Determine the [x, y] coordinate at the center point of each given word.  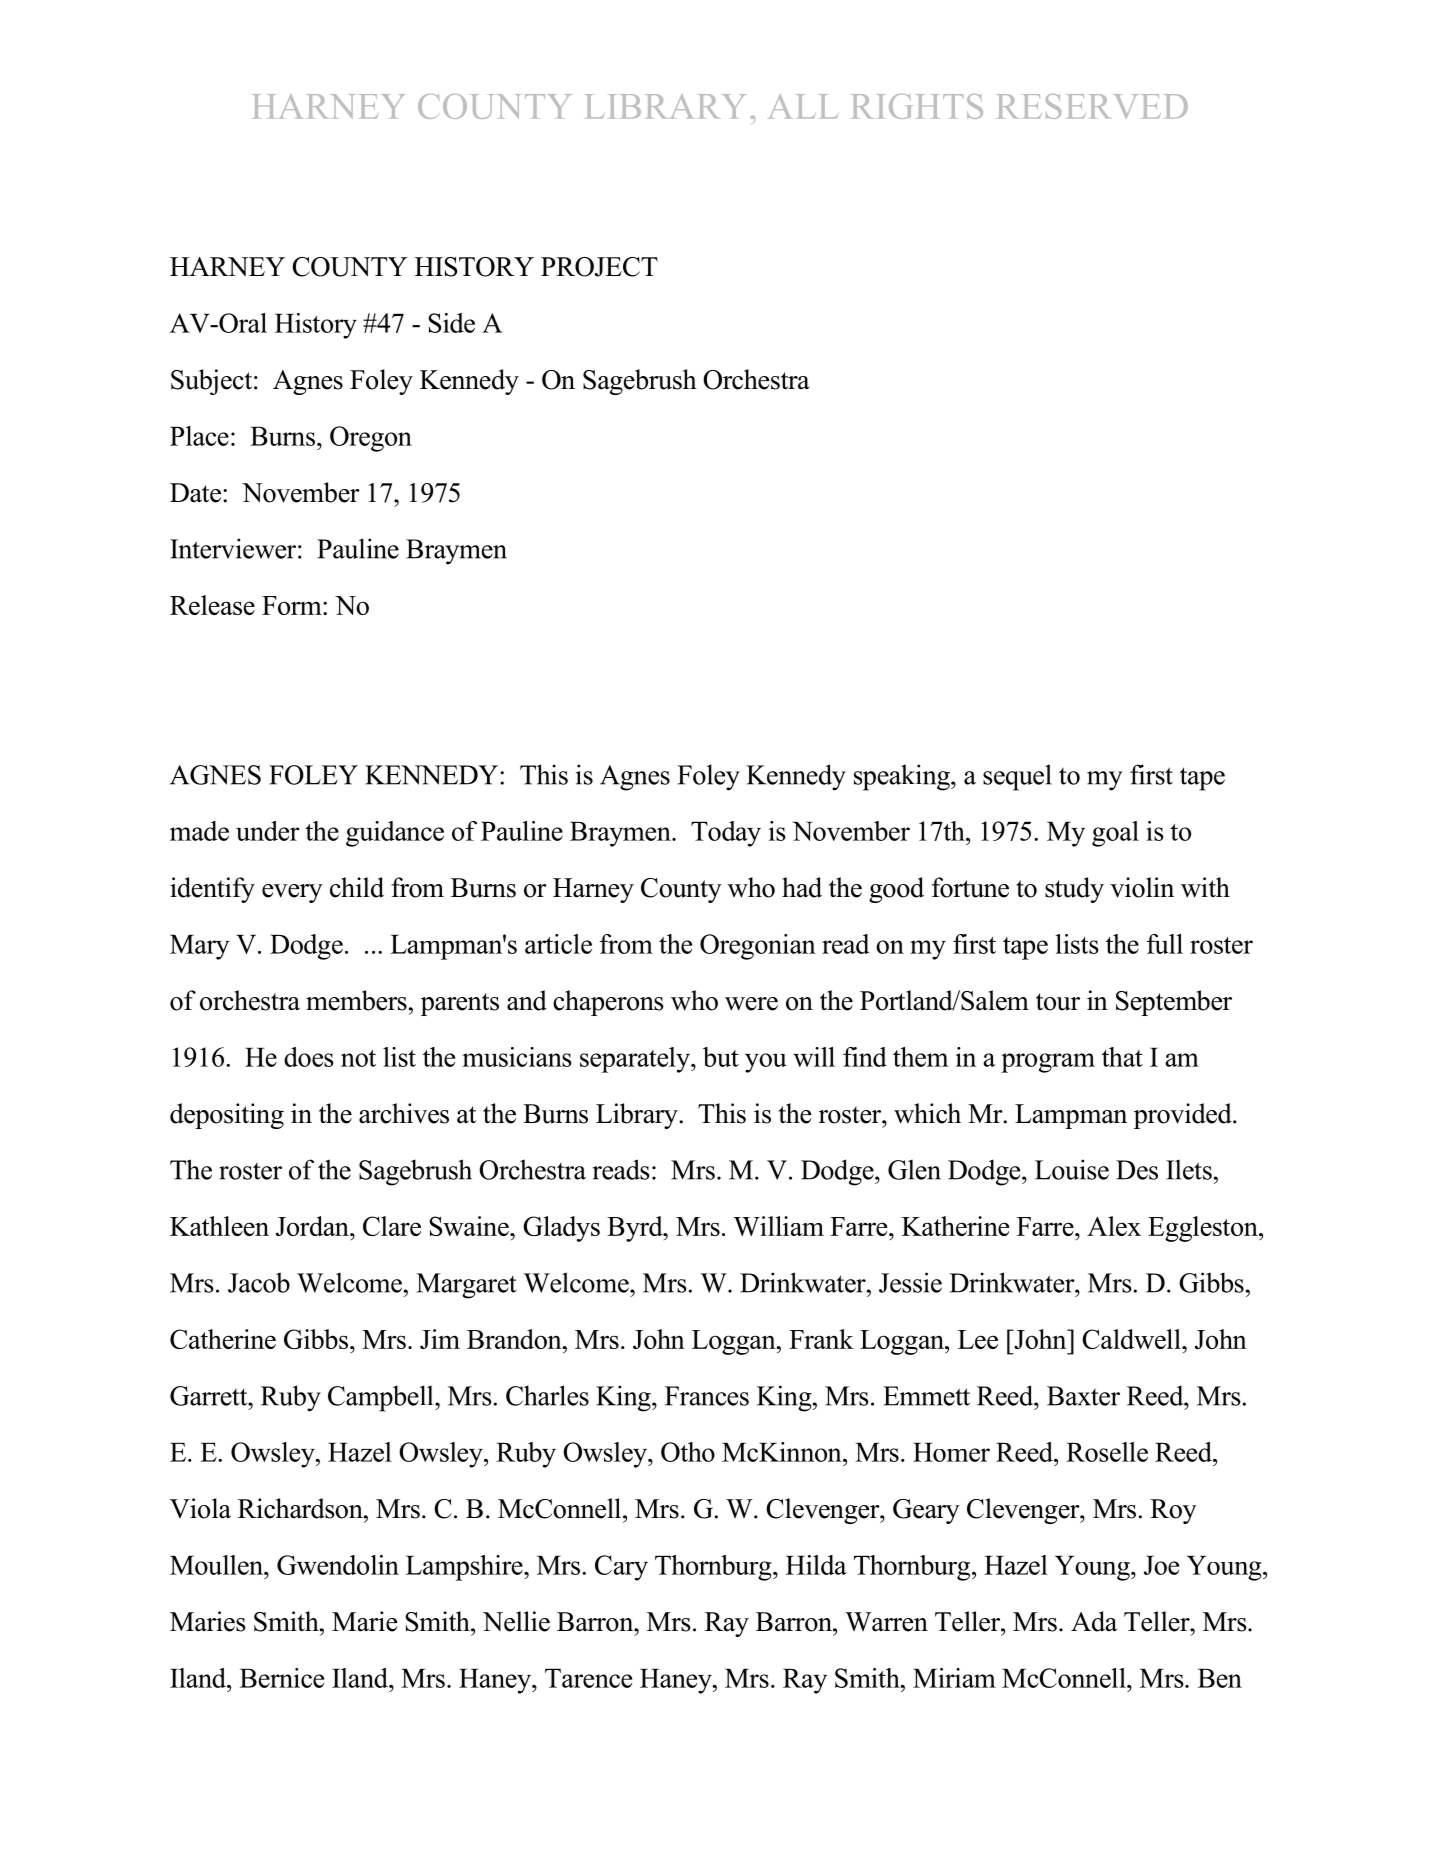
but [721, 1057]
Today [726, 834]
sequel [1017, 777]
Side [451, 323]
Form [293, 605]
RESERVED [1092, 106]
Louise [1072, 1169]
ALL [803, 106]
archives [404, 1113]
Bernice [282, 1678]
